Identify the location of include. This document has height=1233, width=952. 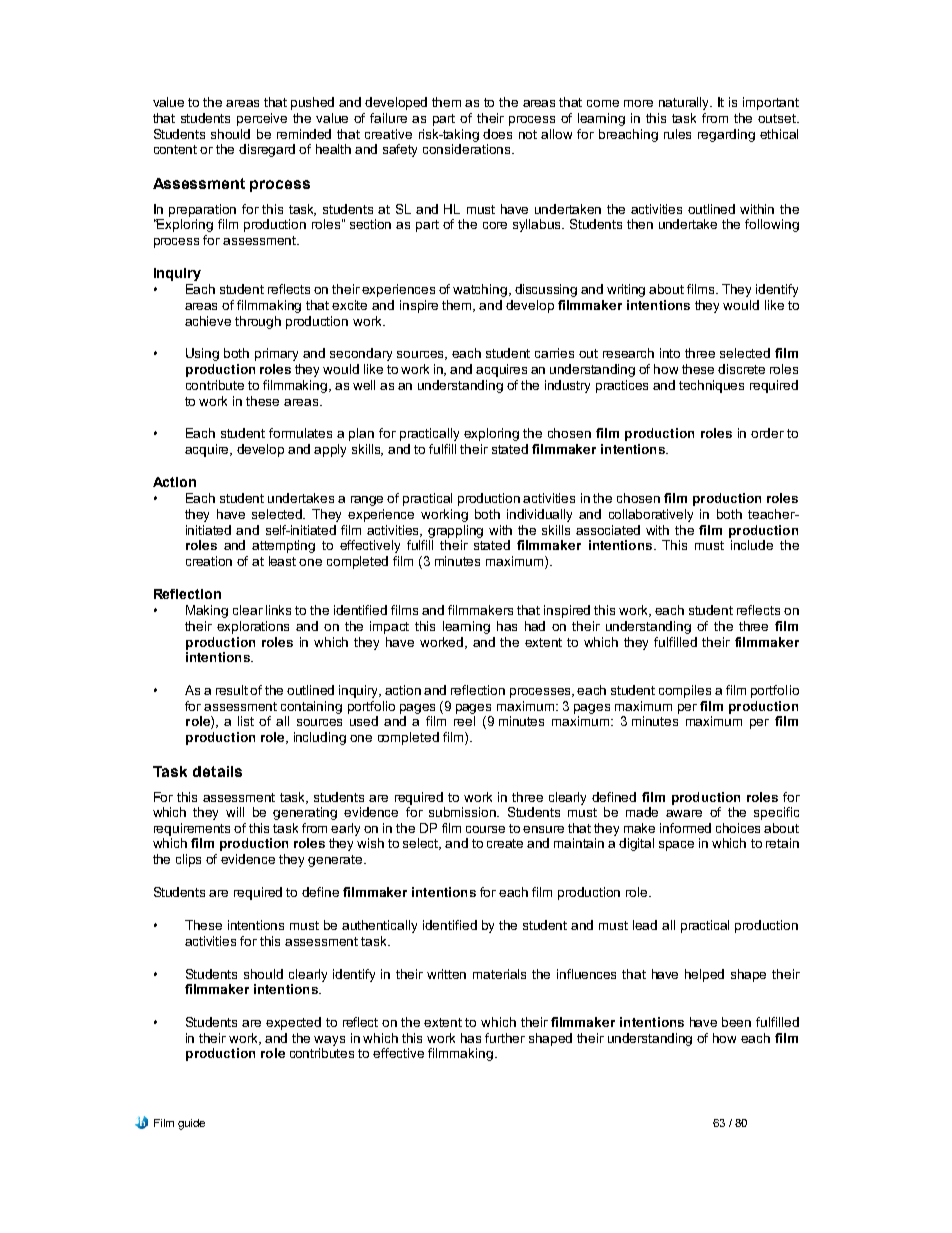
(752, 545).
